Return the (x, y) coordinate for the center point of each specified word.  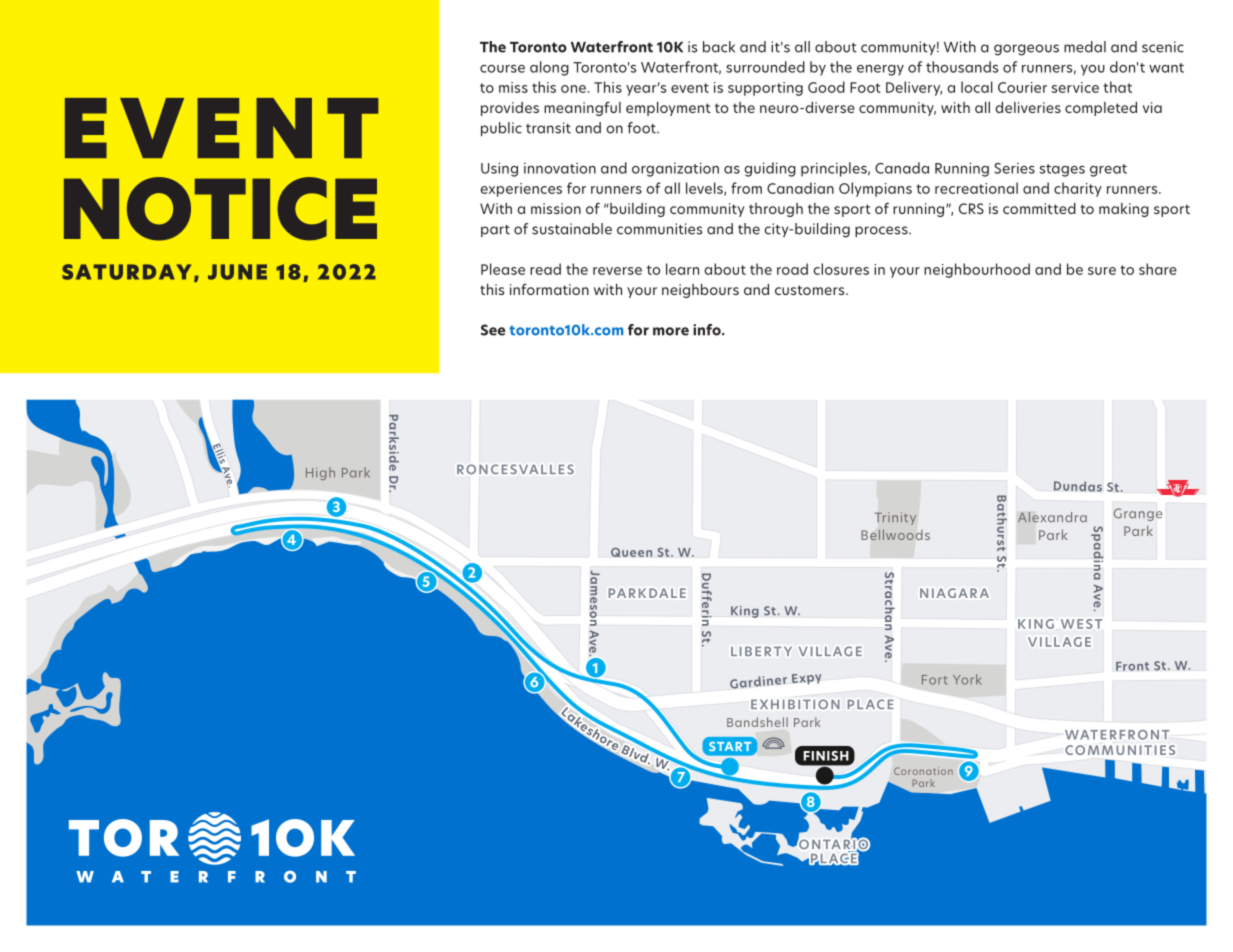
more (671, 331)
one (573, 89)
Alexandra (1052, 517)
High (320, 473)
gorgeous (1026, 50)
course (502, 69)
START (730, 746)
